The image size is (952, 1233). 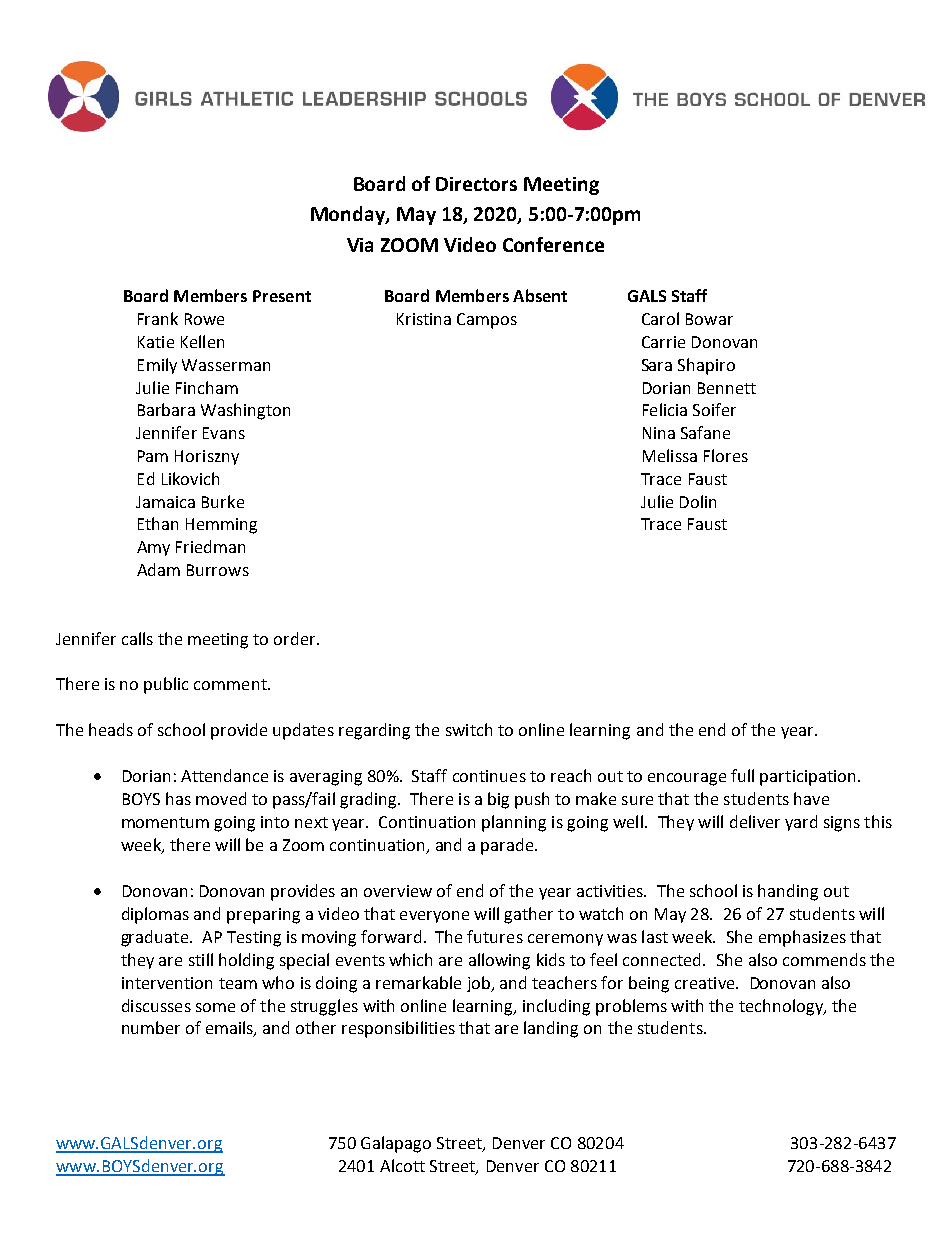 I want to click on Alcott, so click(x=402, y=1165).
